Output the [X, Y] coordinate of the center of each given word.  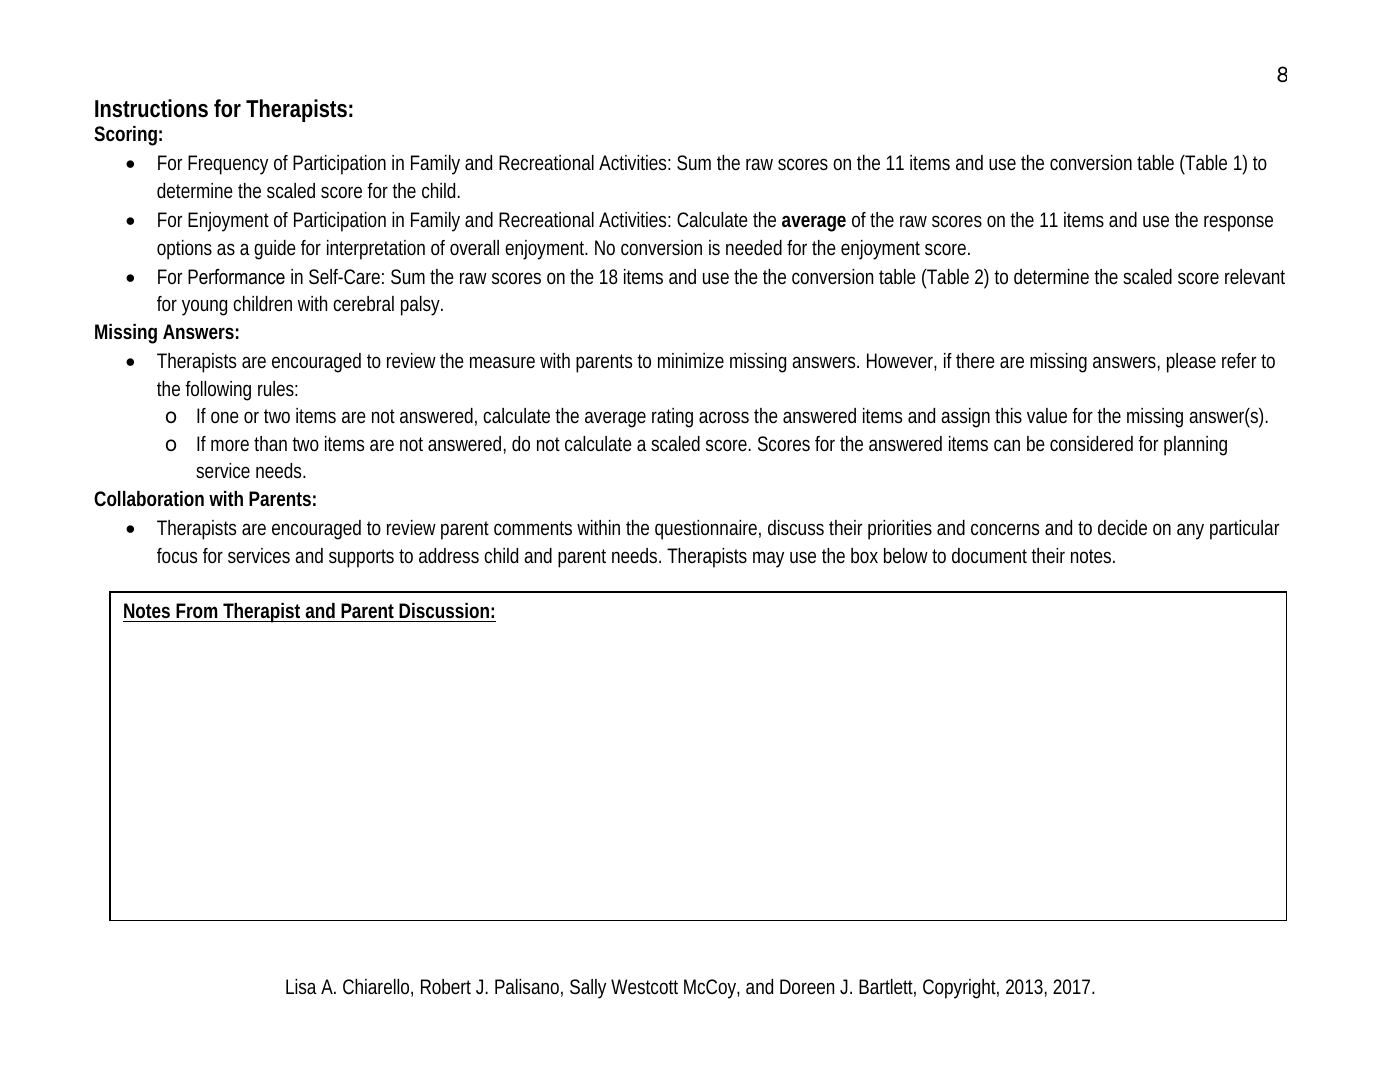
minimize [691, 360]
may [768, 559]
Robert [446, 986]
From [197, 610]
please [1191, 363]
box [864, 555]
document [989, 555]
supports [361, 558]
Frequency [228, 165]
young [204, 307]
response [1238, 223]
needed [754, 247]
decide [1122, 527]
